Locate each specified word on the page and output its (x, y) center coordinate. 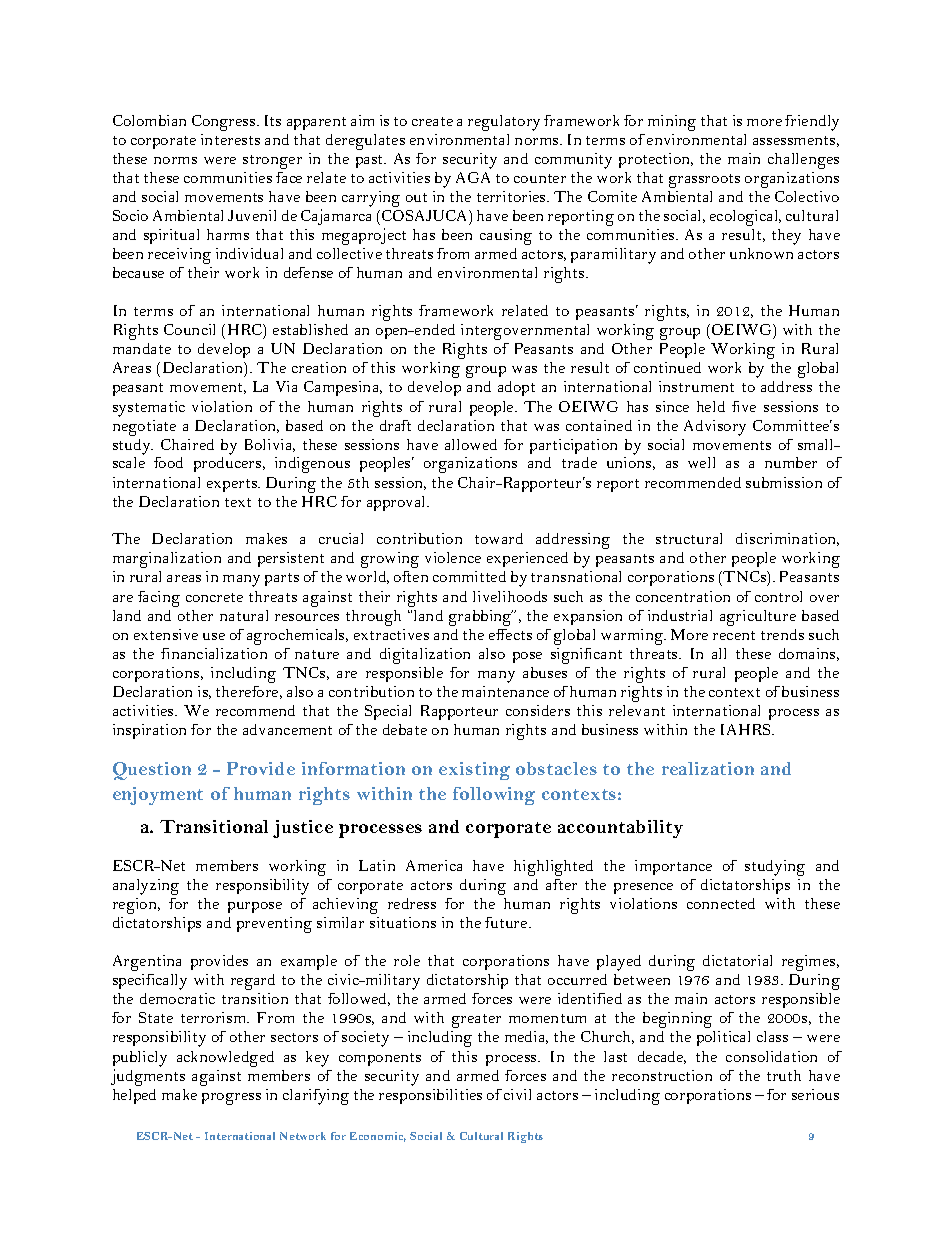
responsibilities (430, 1096)
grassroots (704, 181)
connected (721, 903)
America (434, 865)
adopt (516, 388)
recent (734, 635)
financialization (214, 653)
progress (231, 1099)
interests (230, 139)
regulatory (504, 123)
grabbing (481, 618)
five (744, 406)
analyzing (146, 887)
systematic (149, 409)
